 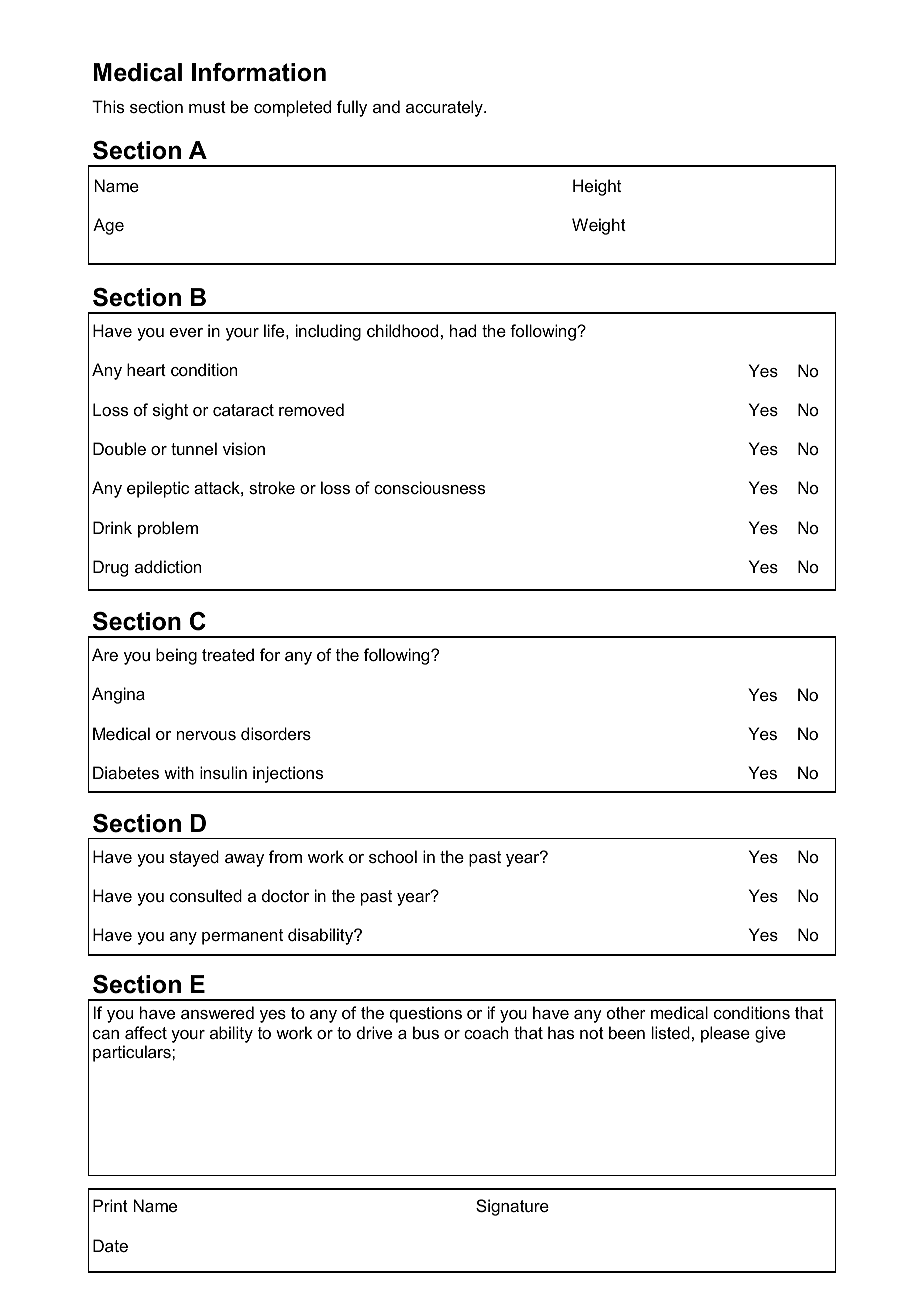 I want to click on accurately, so click(x=445, y=108).
